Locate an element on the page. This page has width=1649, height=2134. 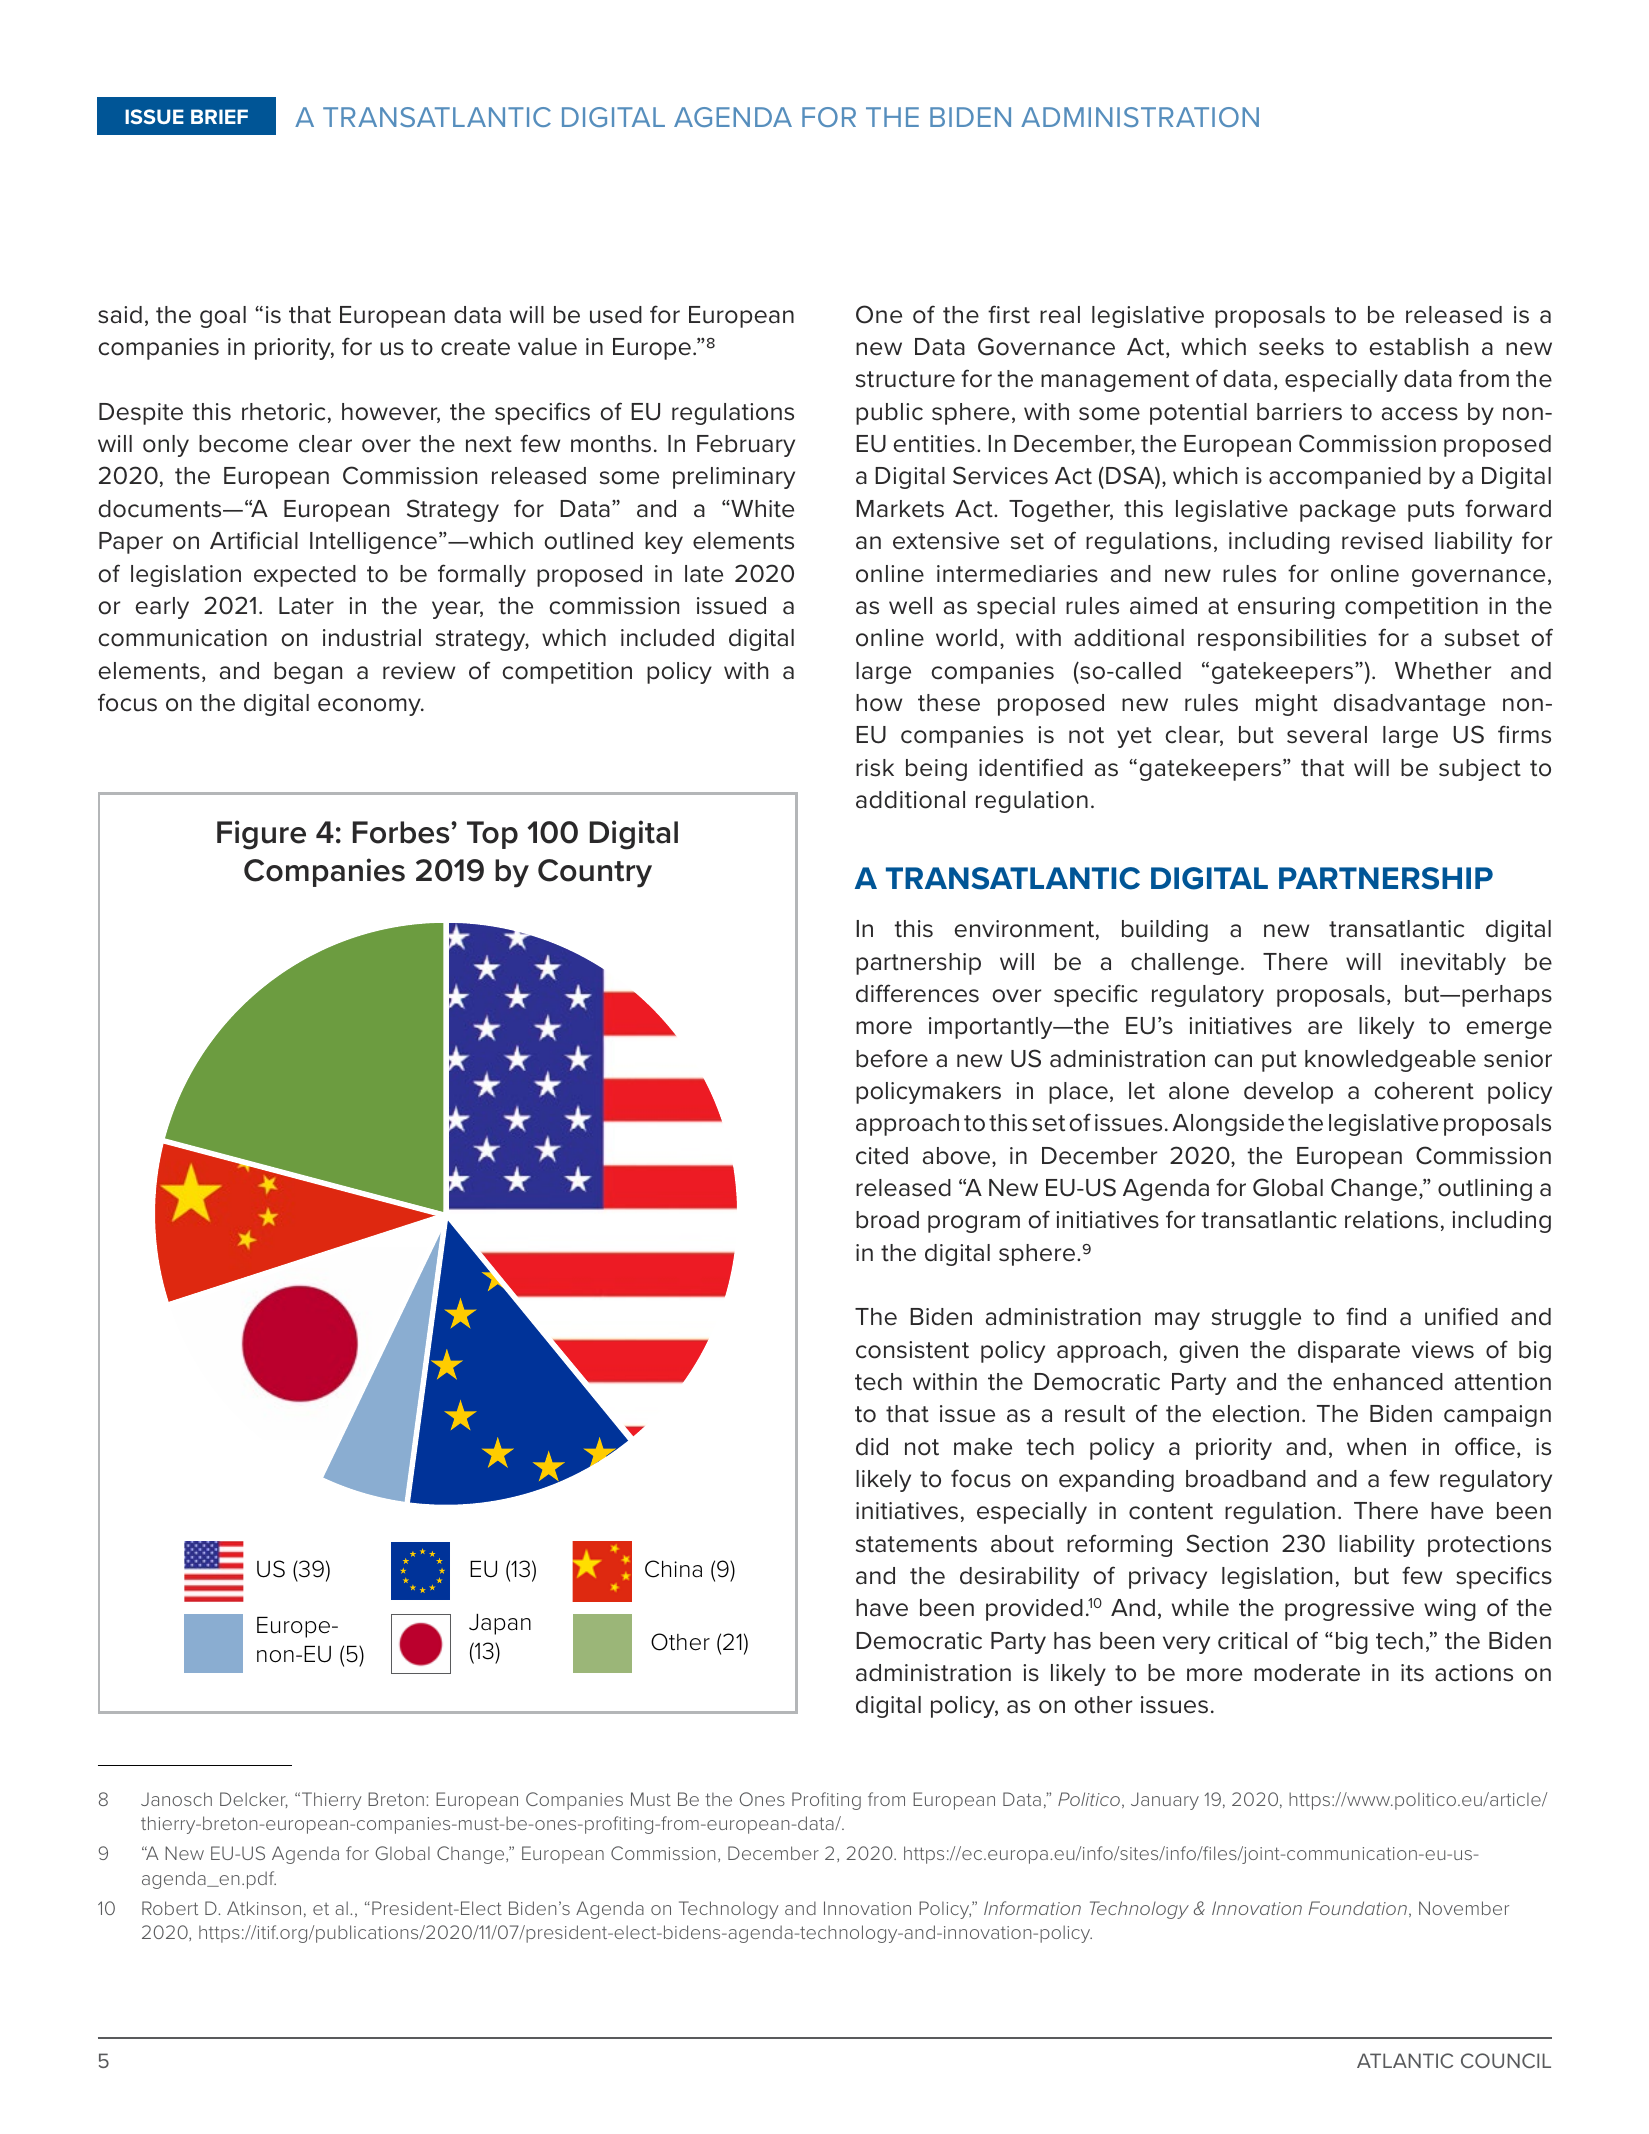
January is located at coordinates (1165, 1801).
